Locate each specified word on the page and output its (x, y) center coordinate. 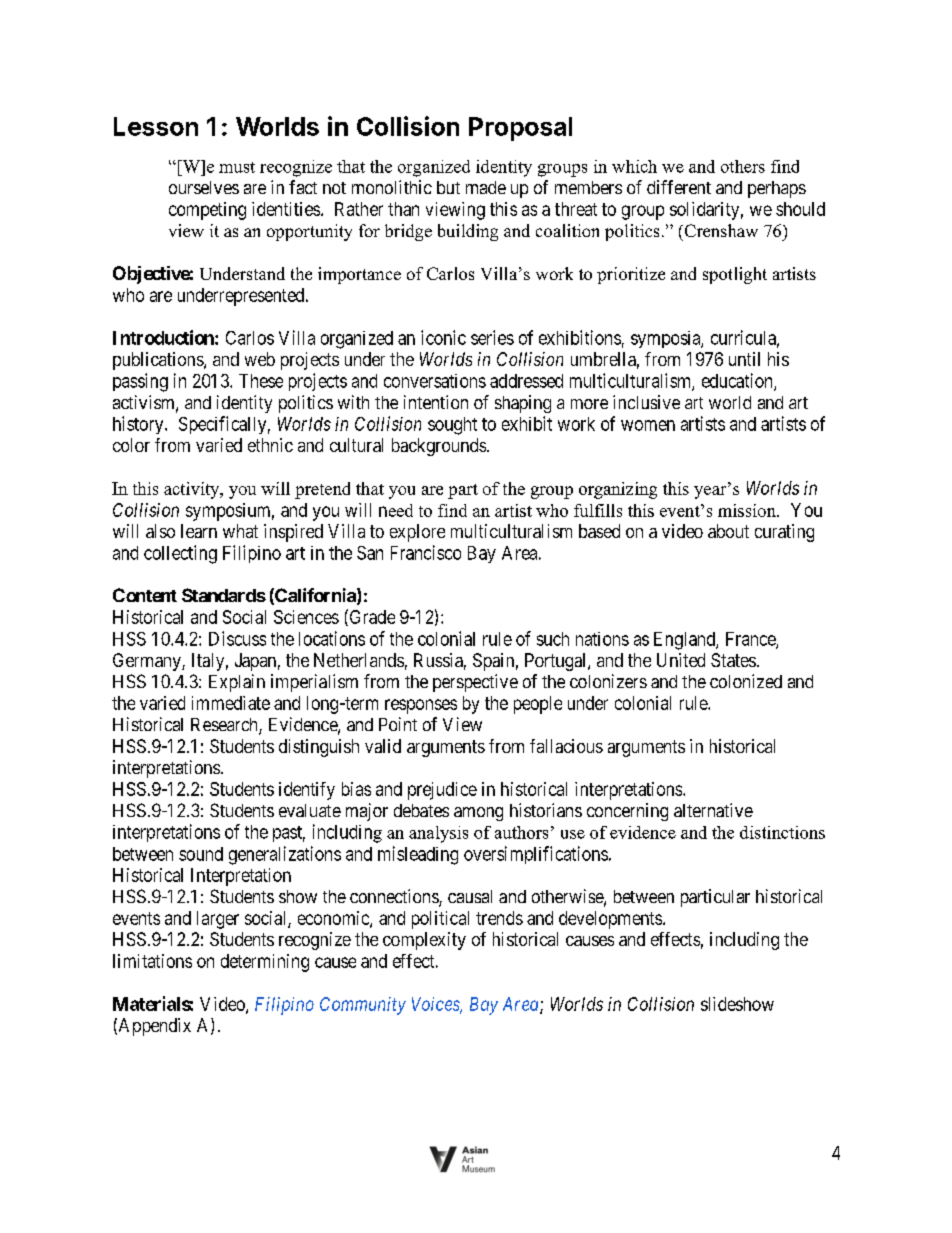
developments (610, 920)
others (743, 166)
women (648, 425)
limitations (152, 961)
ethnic (270, 445)
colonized (746, 681)
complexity (424, 941)
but (448, 187)
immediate (231, 703)
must (237, 167)
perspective (475, 683)
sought (452, 426)
